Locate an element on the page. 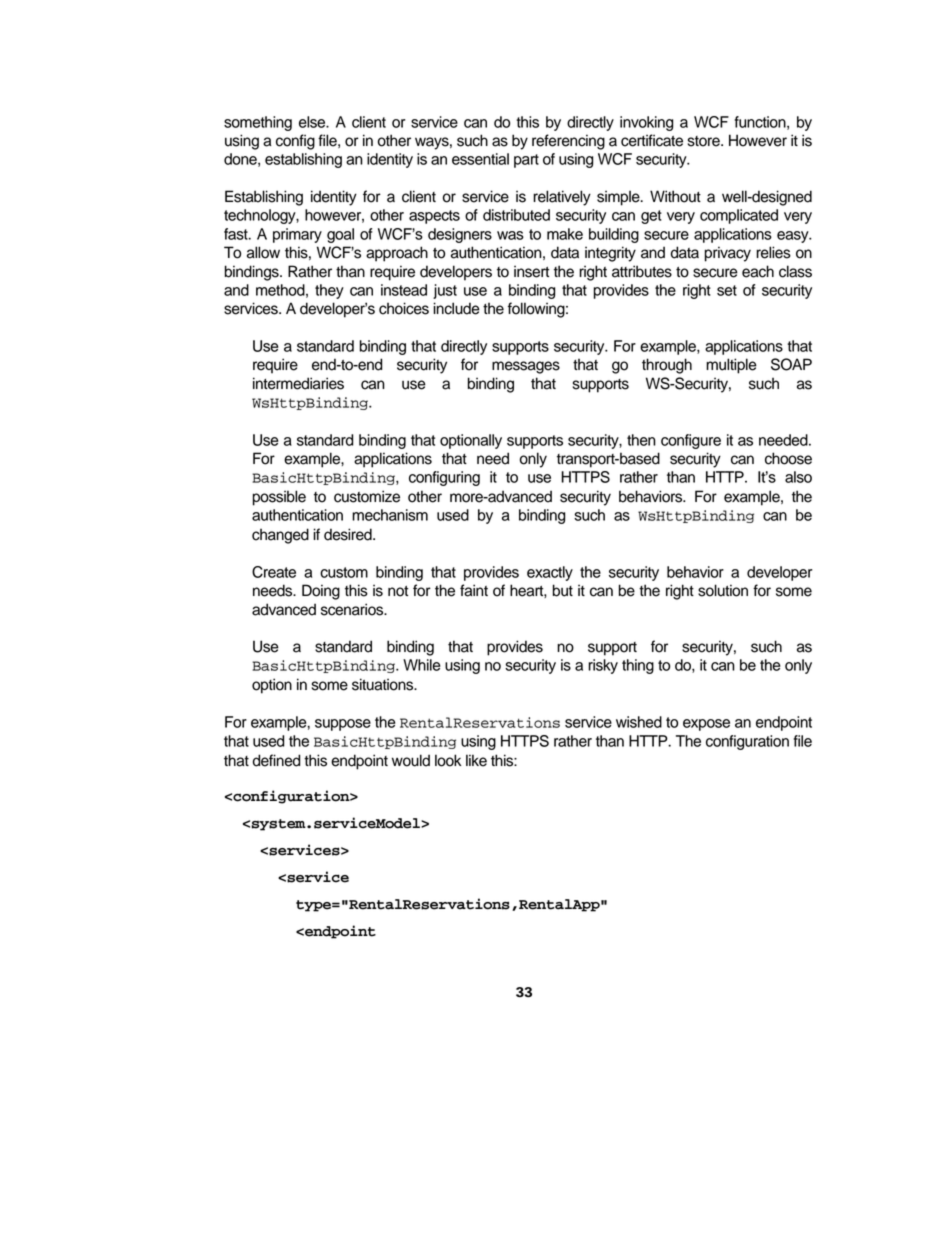  suppose is located at coordinates (343, 725).
